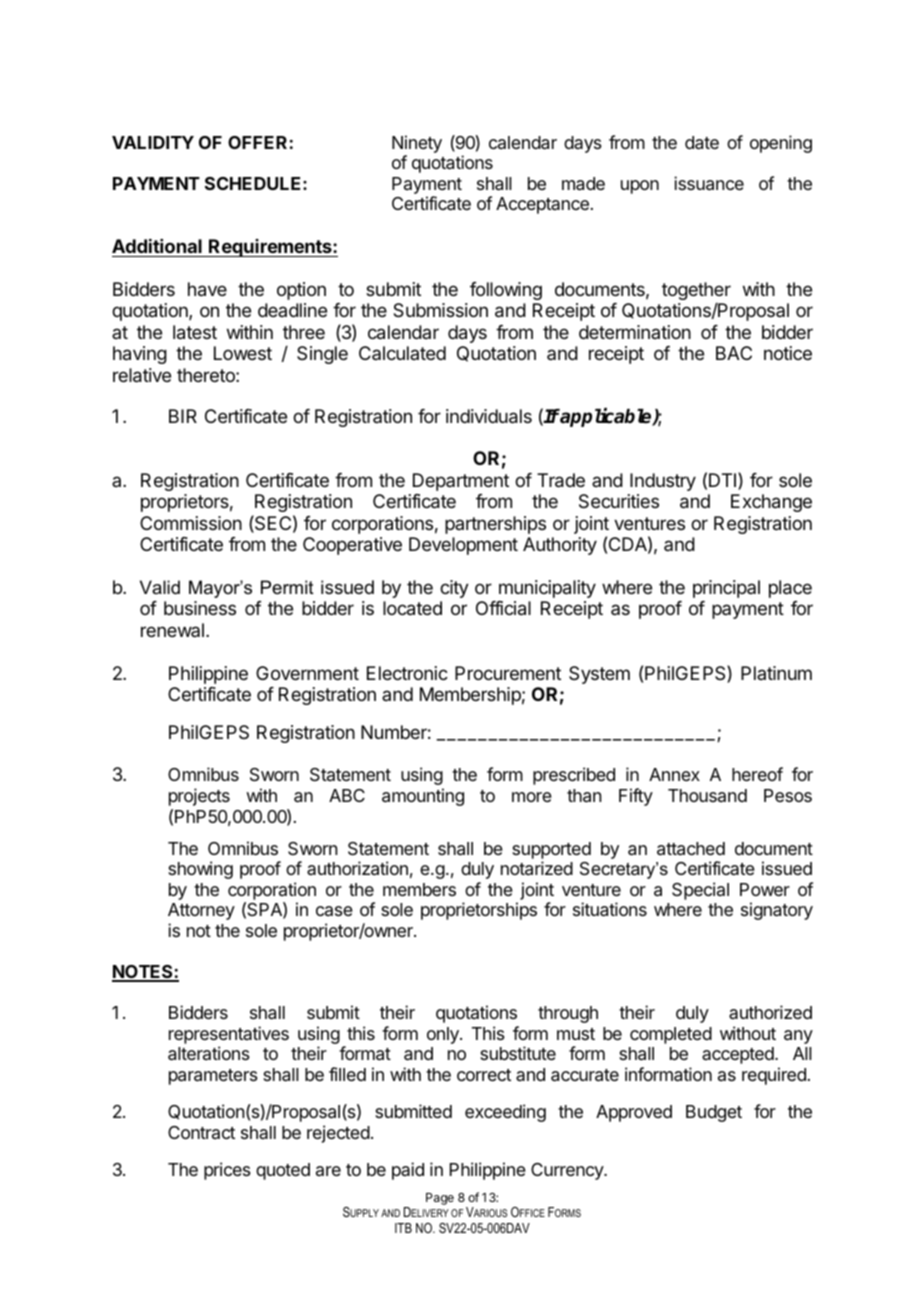 The image size is (924, 1307). I want to click on OFFER, so click(257, 142).
